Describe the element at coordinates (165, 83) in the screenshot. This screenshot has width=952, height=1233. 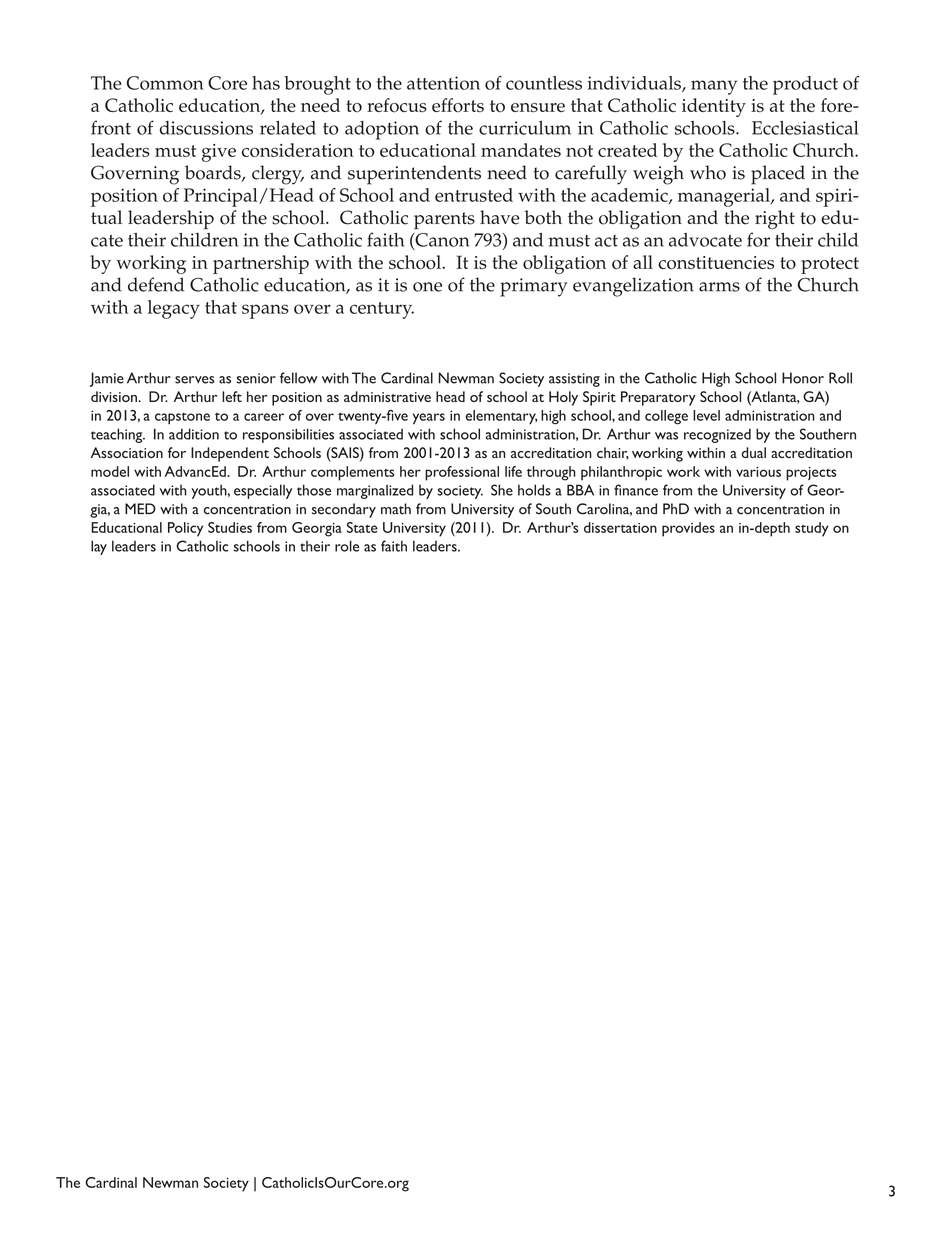
I see `Common` at that location.
